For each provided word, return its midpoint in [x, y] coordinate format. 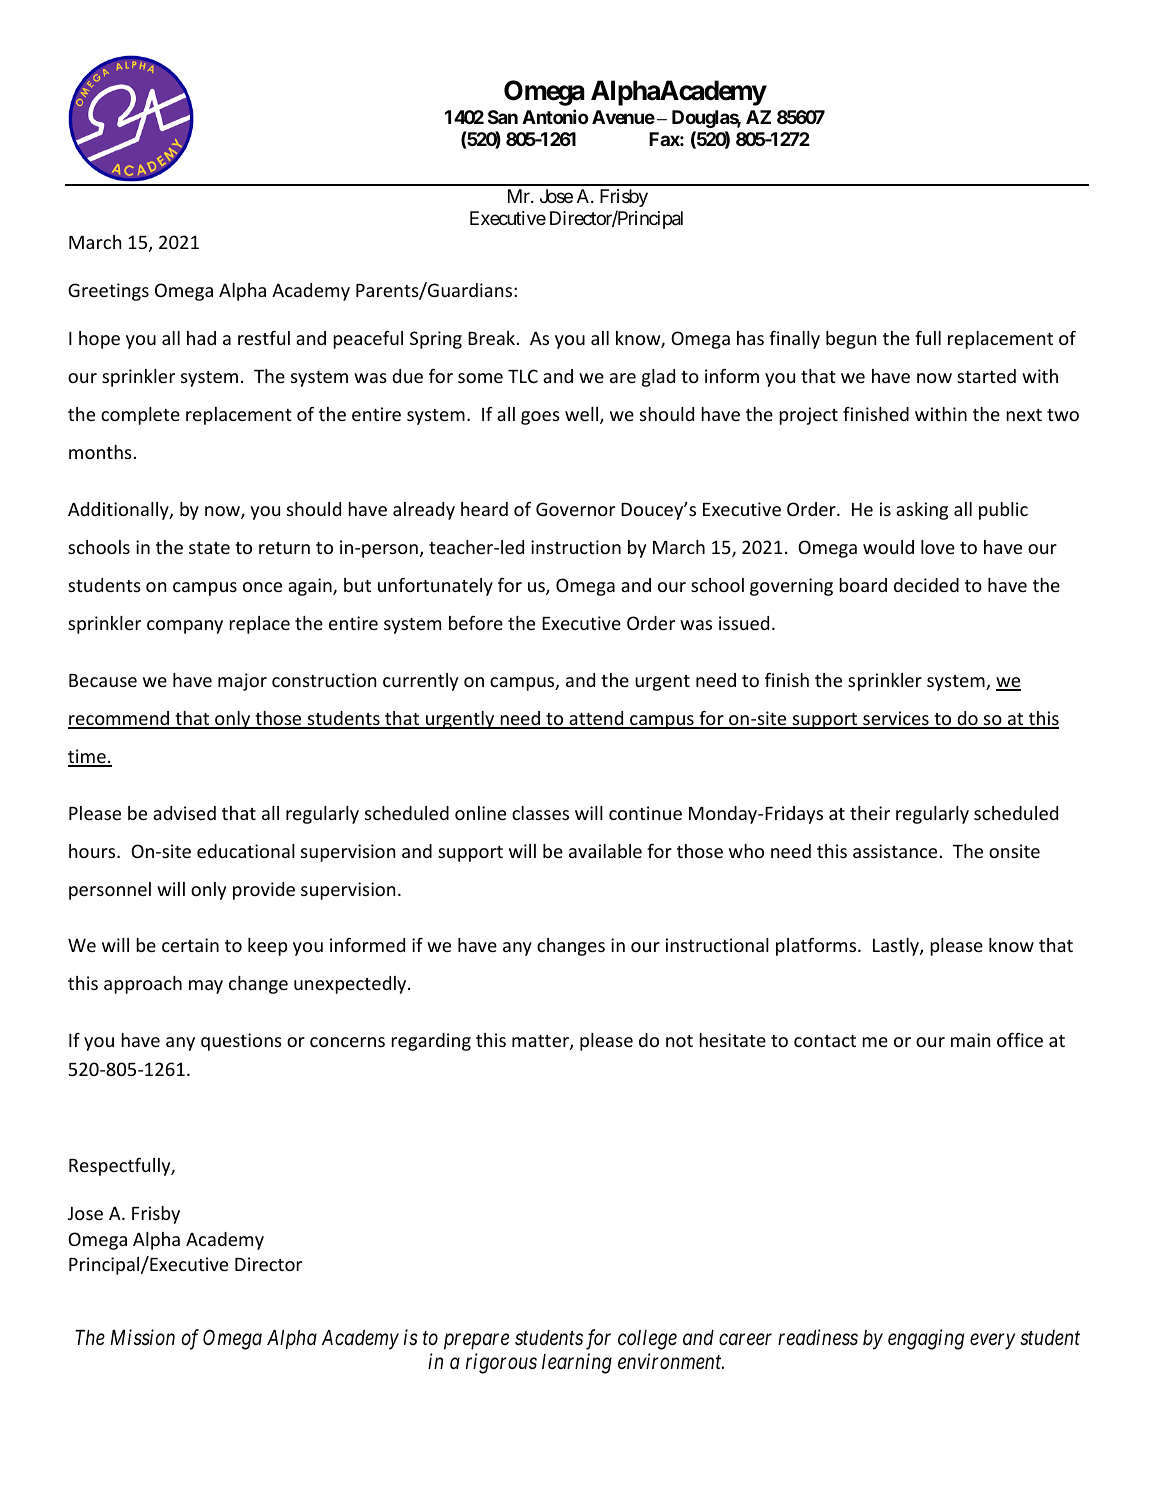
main [970, 1040]
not [679, 1041]
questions [241, 1042]
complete [140, 416]
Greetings [108, 292]
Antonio [555, 116]
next [1024, 415]
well [583, 415]
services [896, 719]
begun [851, 340]
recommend [120, 719]
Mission [142, 1338]
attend [596, 719]
